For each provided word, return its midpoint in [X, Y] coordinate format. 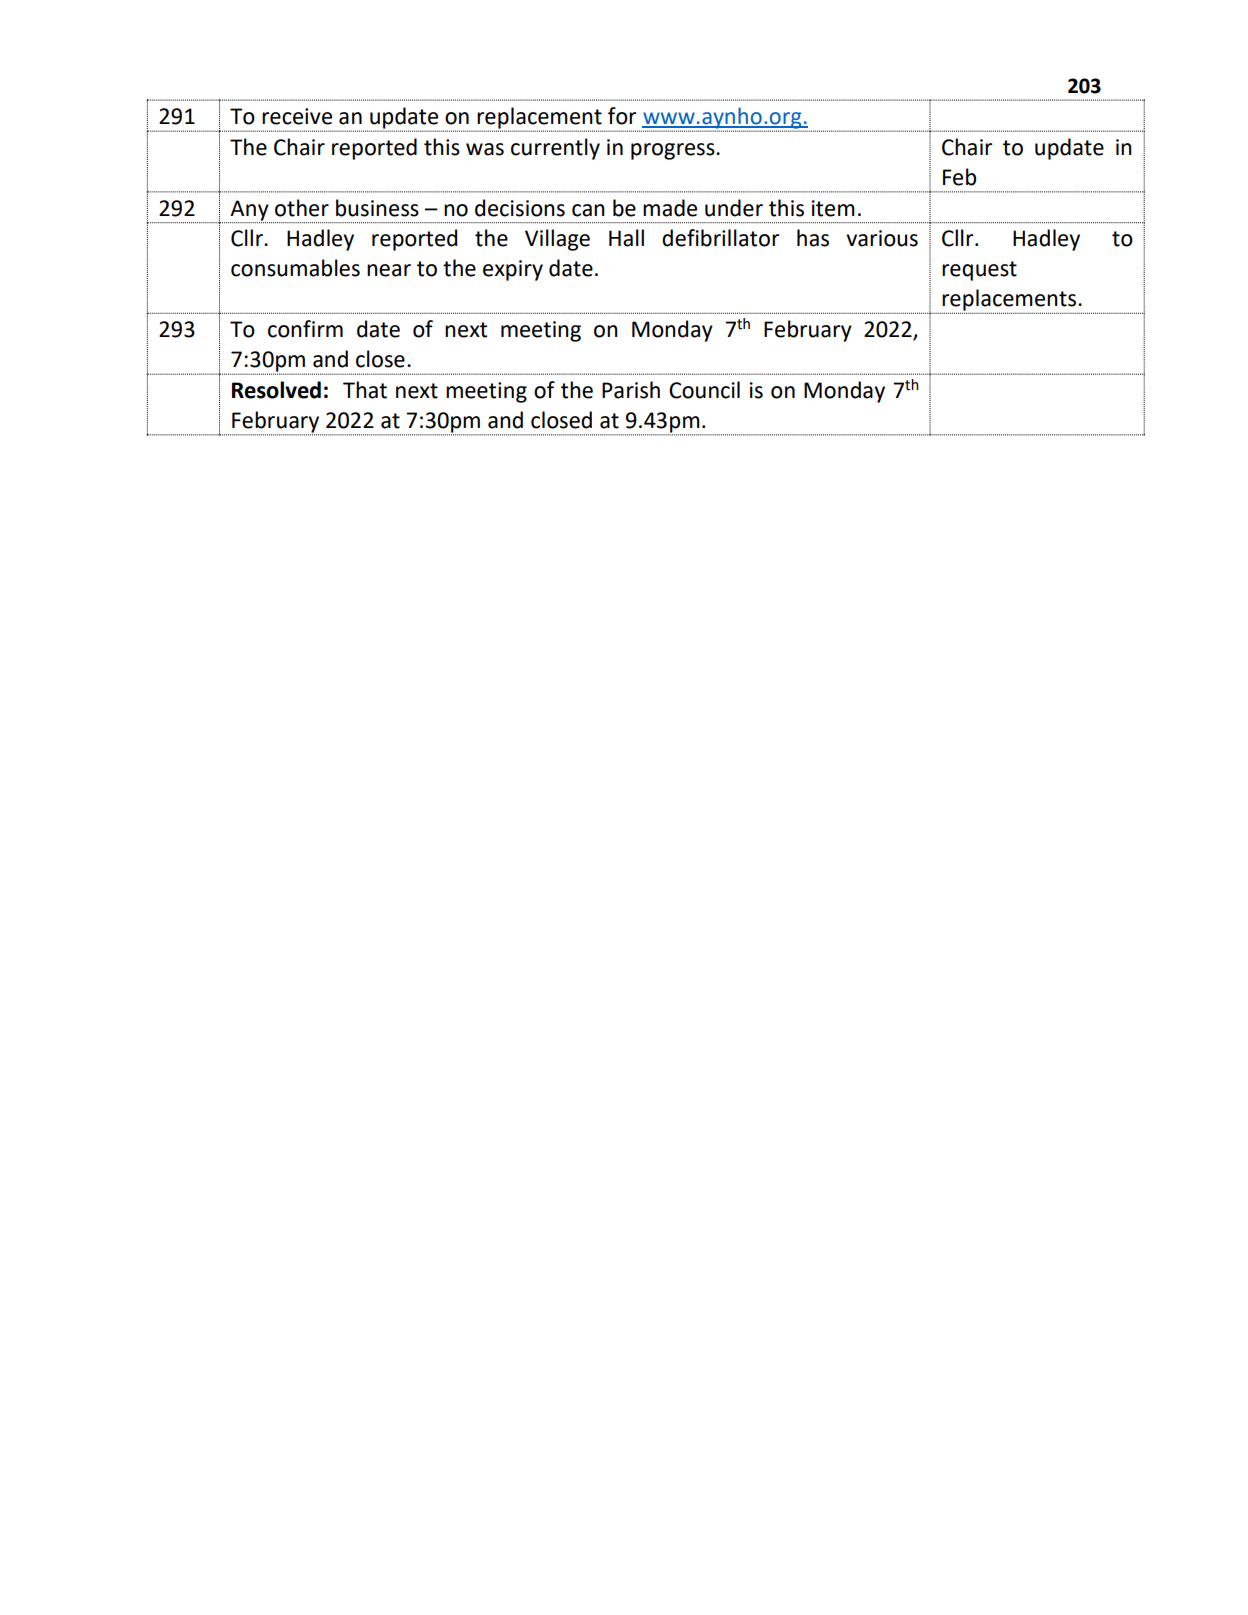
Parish [631, 390]
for [622, 116]
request [979, 271]
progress [674, 151]
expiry [513, 270]
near [389, 270]
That [365, 390]
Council [704, 390]
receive [297, 116]
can [588, 210]
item [833, 208]
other [302, 208]
